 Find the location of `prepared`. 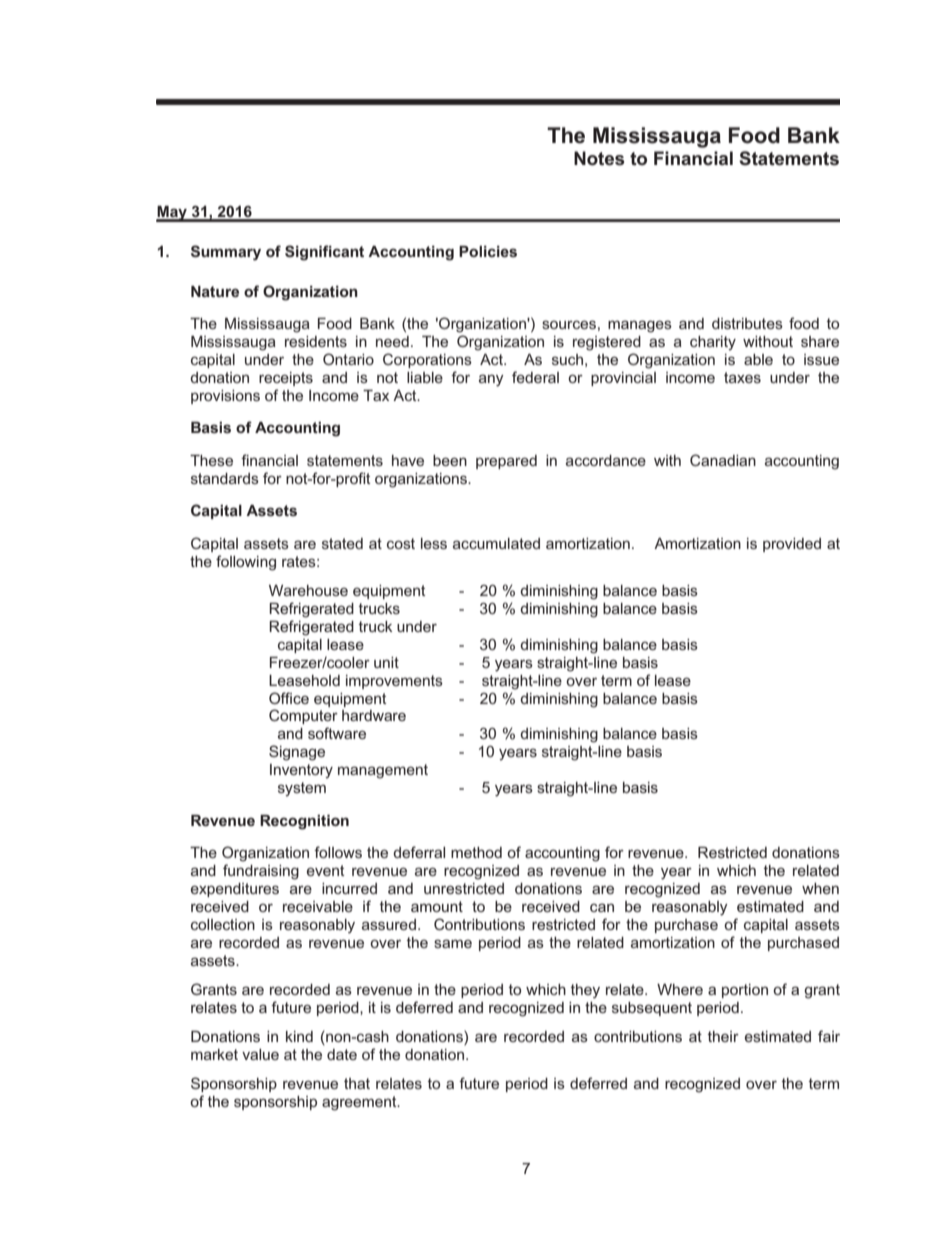

prepared is located at coordinates (506, 462).
